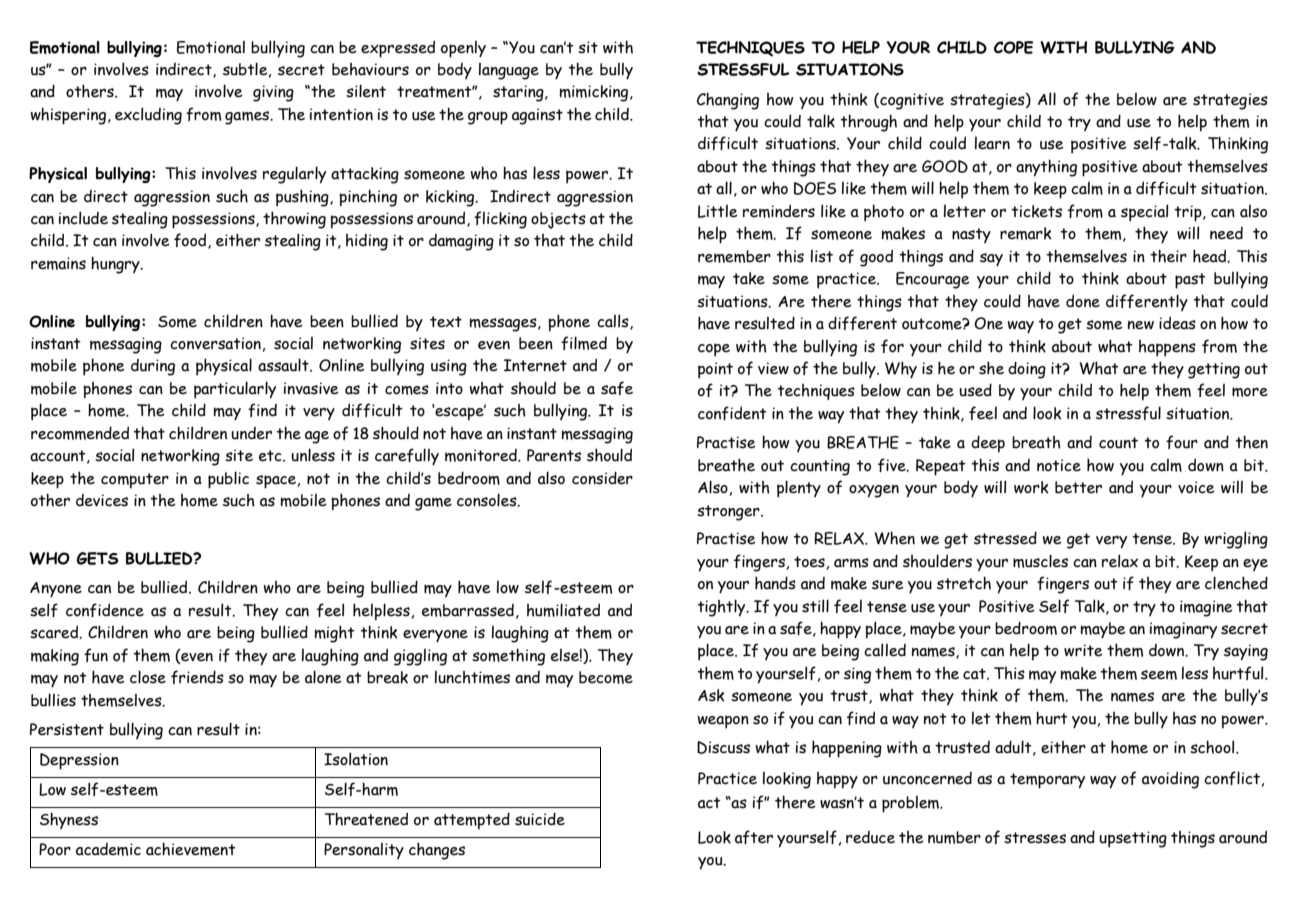  I want to click on upsetting, so click(1133, 839).
